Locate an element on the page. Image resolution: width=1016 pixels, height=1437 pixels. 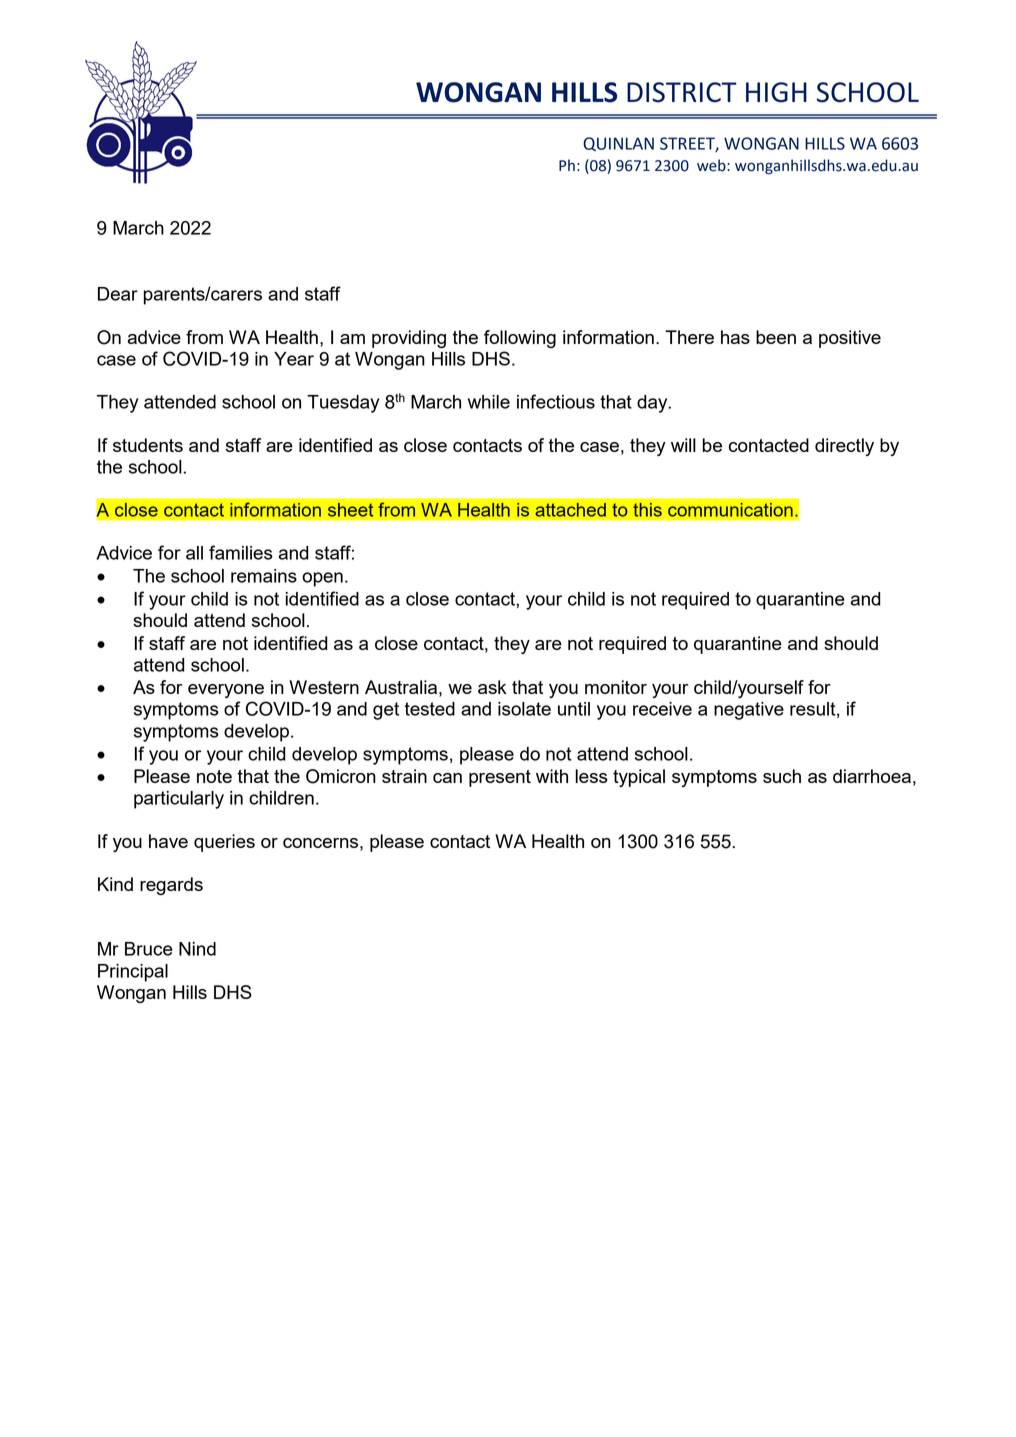
while is located at coordinates (489, 402).
